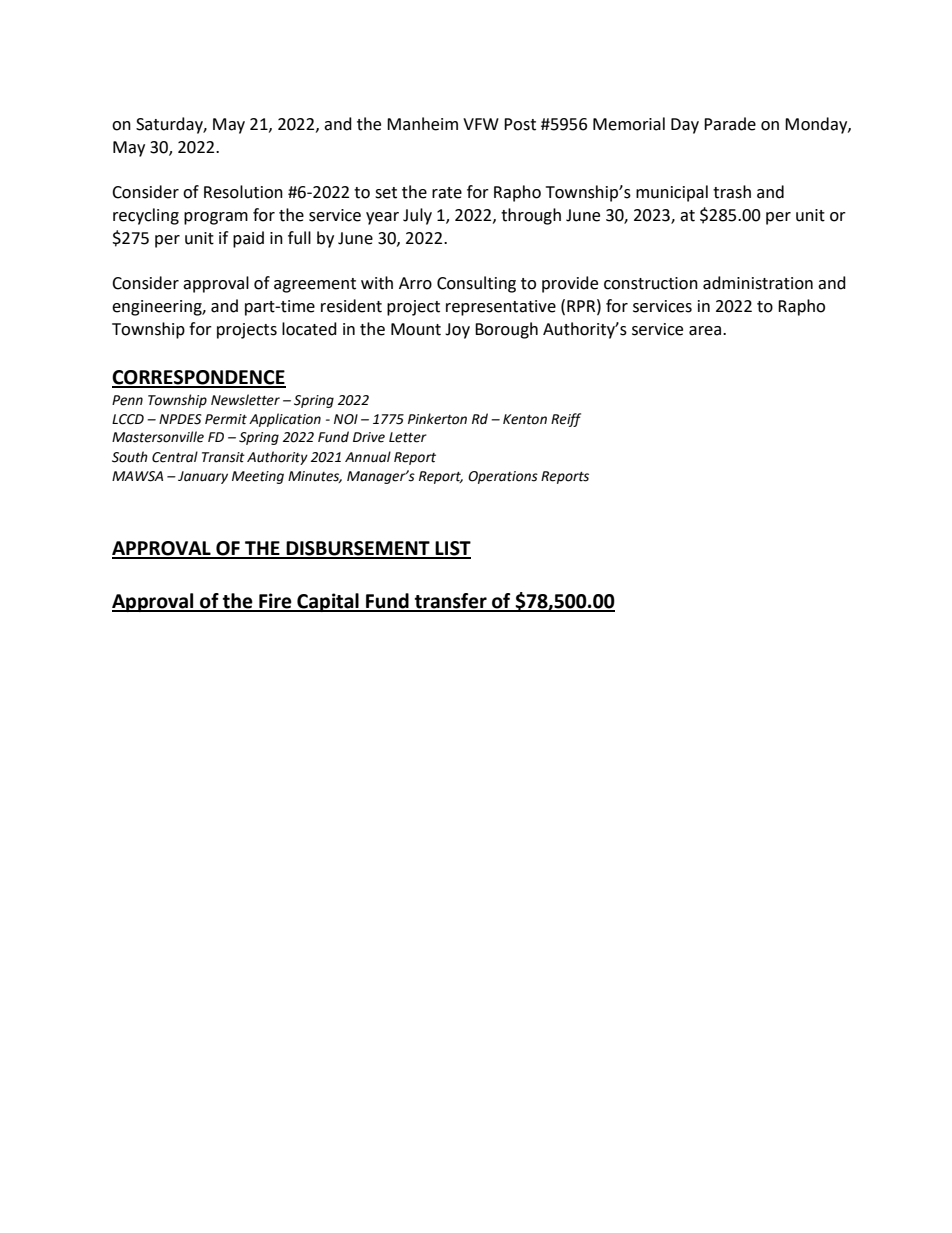 The width and height of the screenshot is (952, 1233). I want to click on located, so click(309, 329).
